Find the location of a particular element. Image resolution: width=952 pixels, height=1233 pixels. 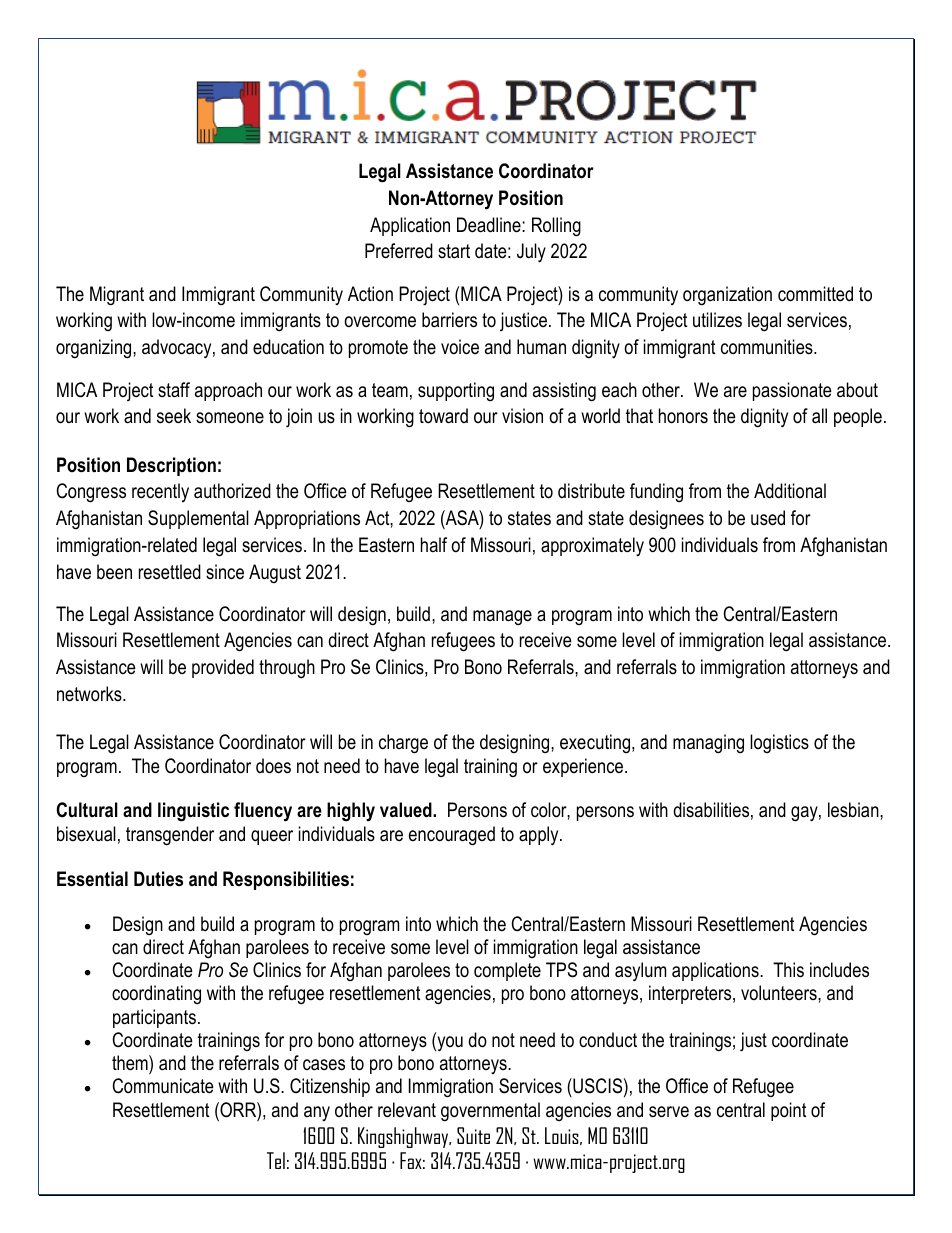

organizing is located at coordinates (95, 349).
